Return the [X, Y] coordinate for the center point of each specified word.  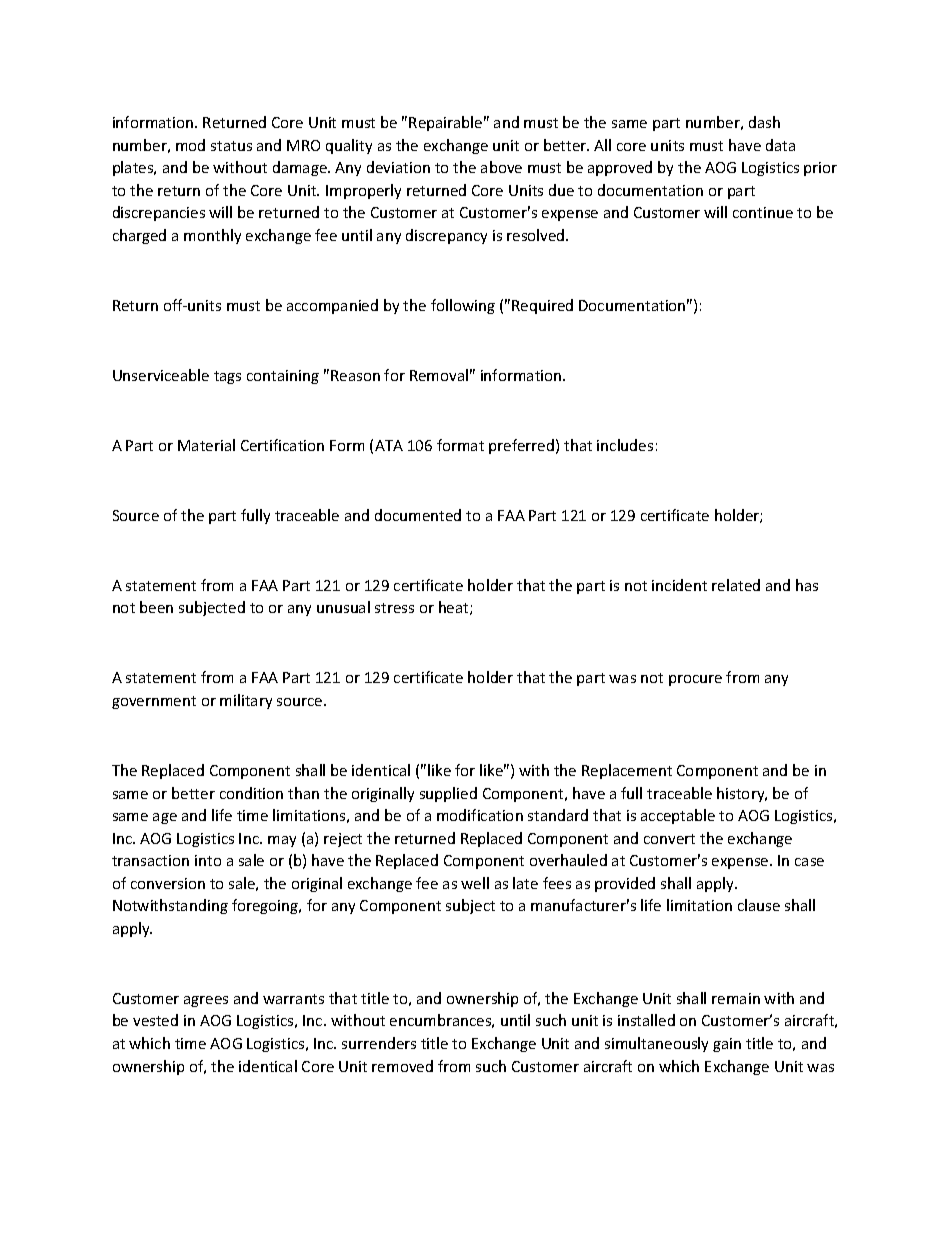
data [780, 145]
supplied [448, 794]
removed [402, 1066]
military [246, 701]
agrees [206, 1001]
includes [625, 445]
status [231, 146]
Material [206, 445]
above [501, 167]
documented [418, 515]
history [742, 794]
